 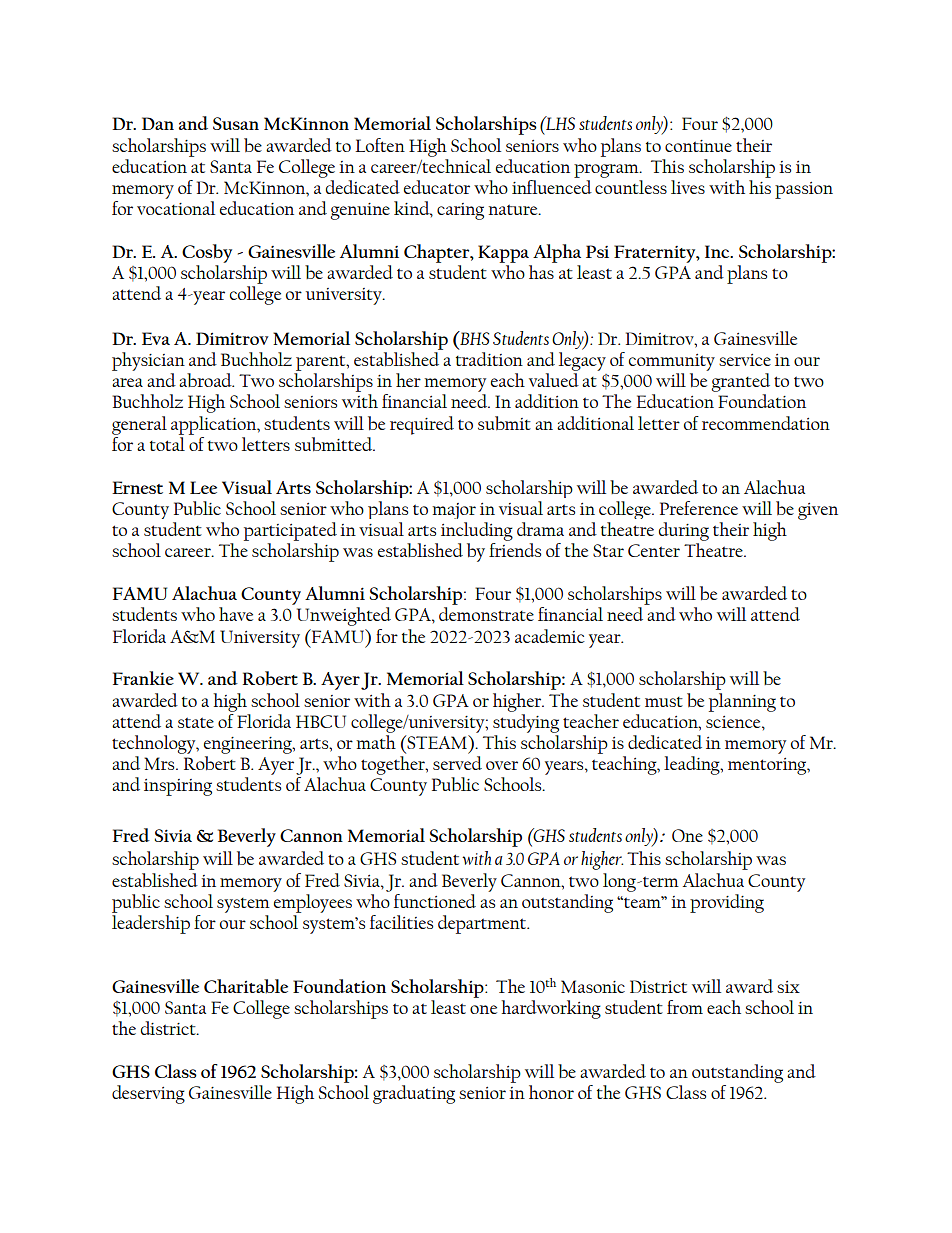 I want to click on Lee, so click(x=203, y=487).
